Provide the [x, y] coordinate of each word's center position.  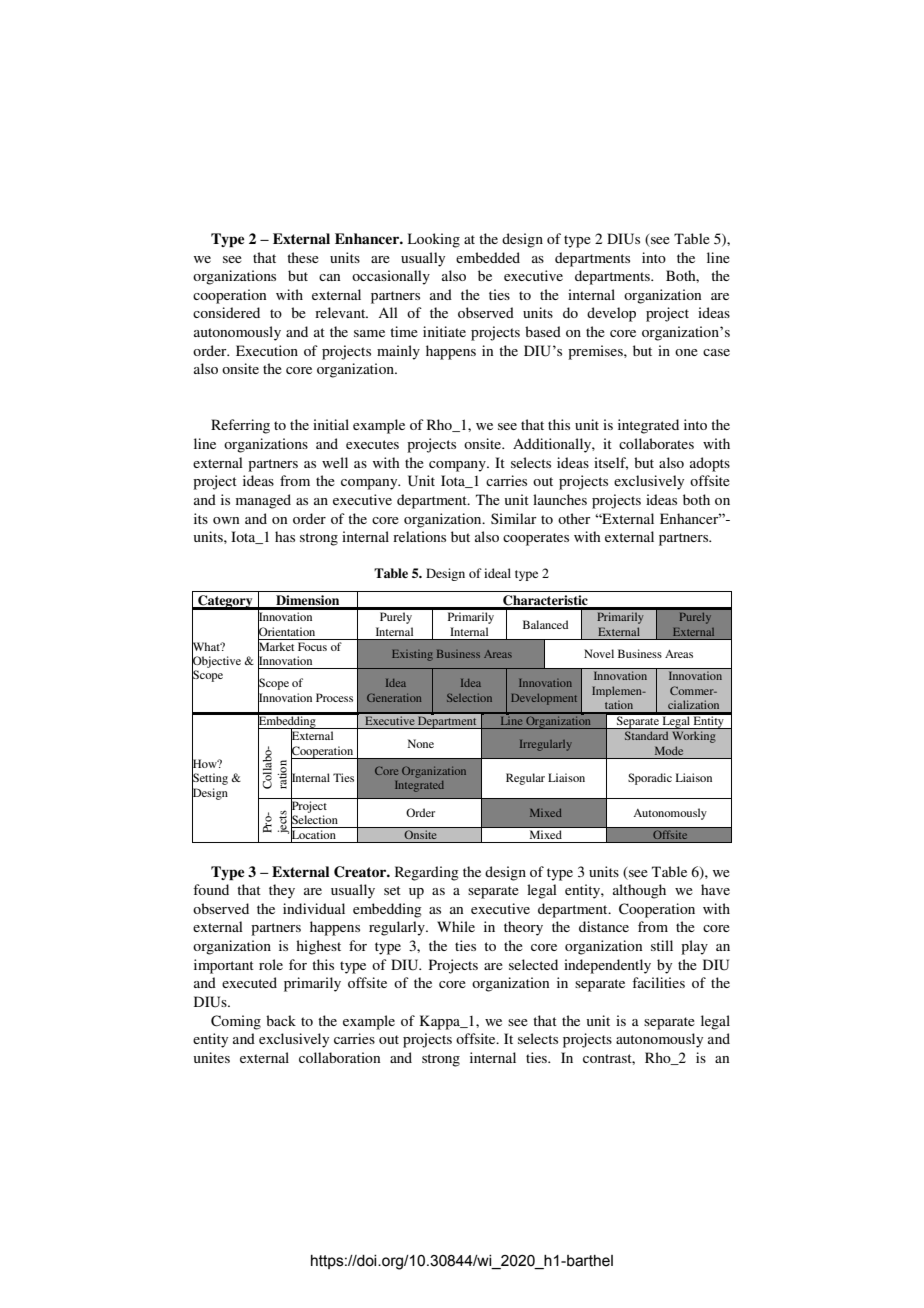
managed [263, 501]
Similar [514, 518]
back [281, 1020]
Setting [210, 779]
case [716, 352]
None [421, 743]
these [303, 257]
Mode [669, 750]
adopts [710, 464]
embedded [488, 257]
